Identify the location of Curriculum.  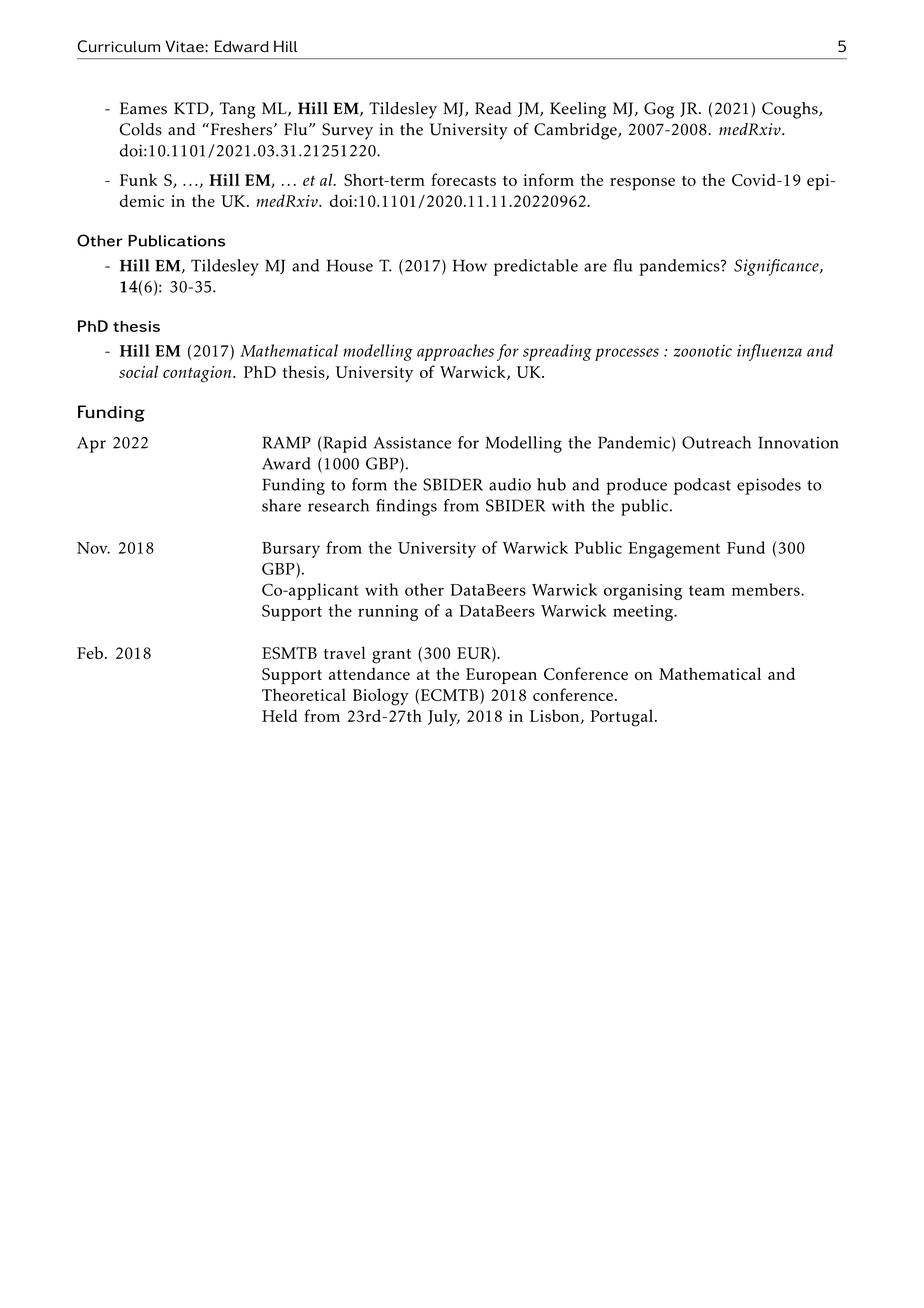
(119, 46).
